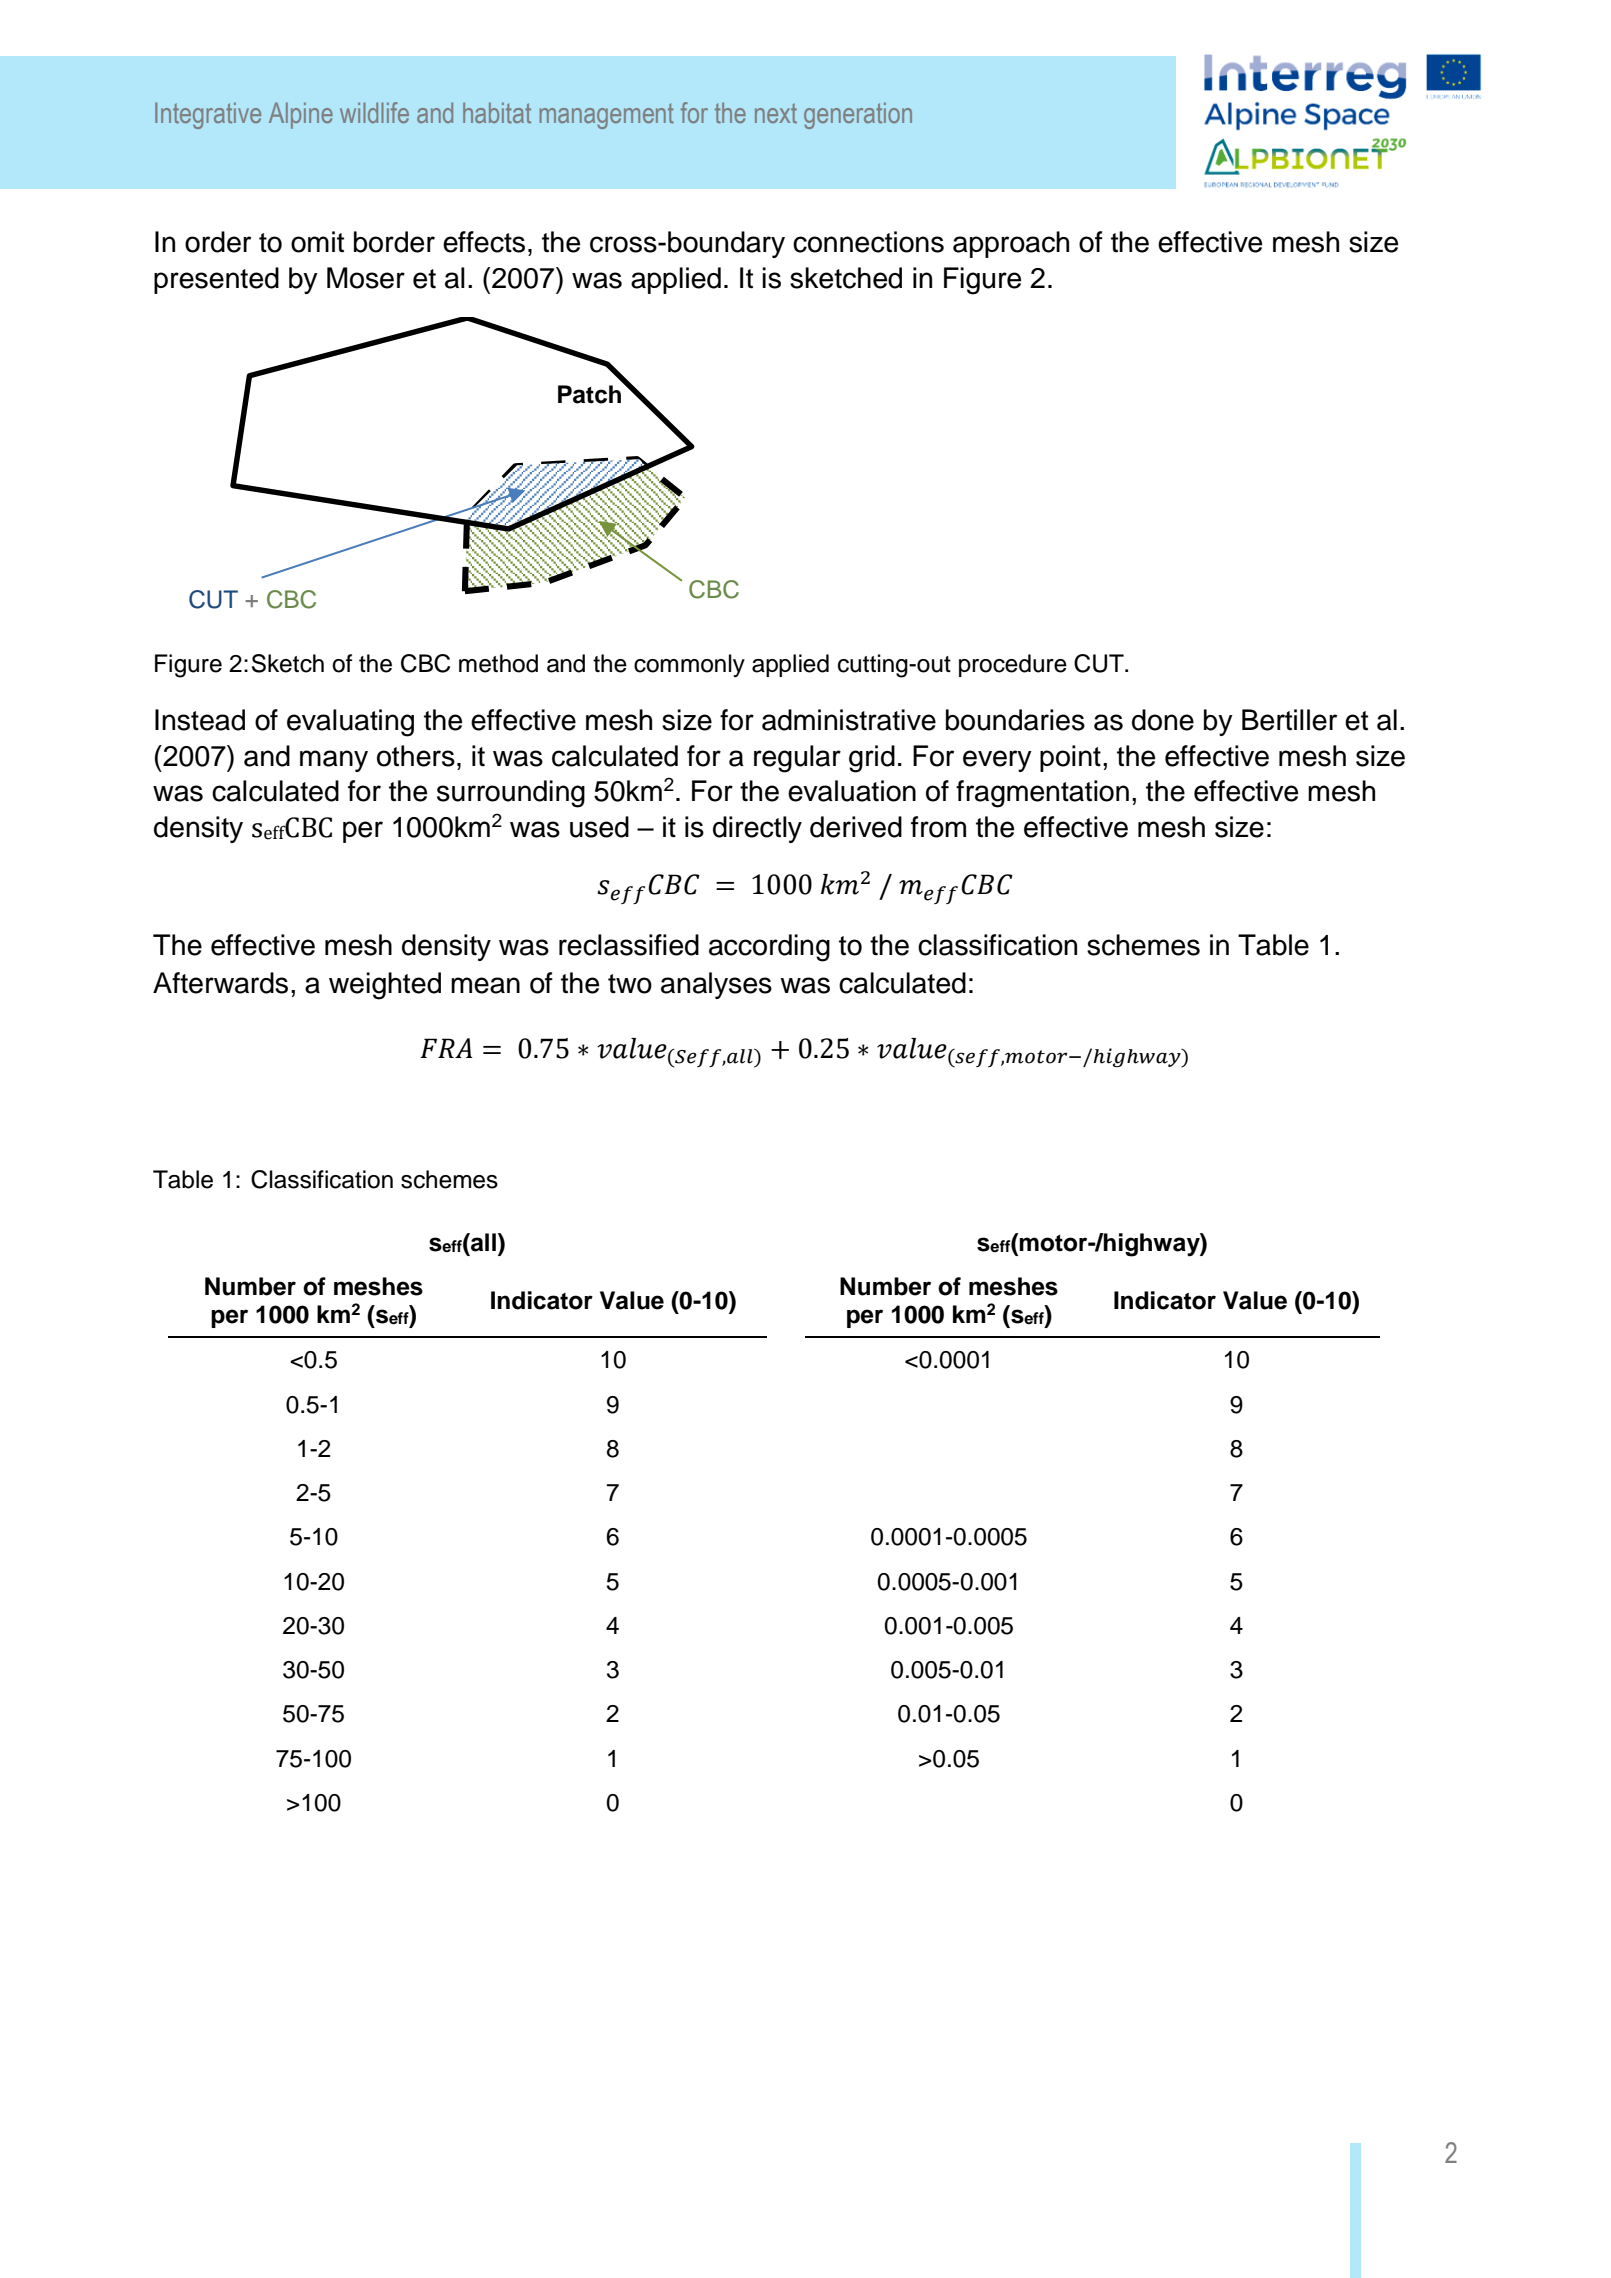 The width and height of the document is (1611, 2278). What do you see at coordinates (858, 115) in the document?
I see `generation` at bounding box center [858, 115].
